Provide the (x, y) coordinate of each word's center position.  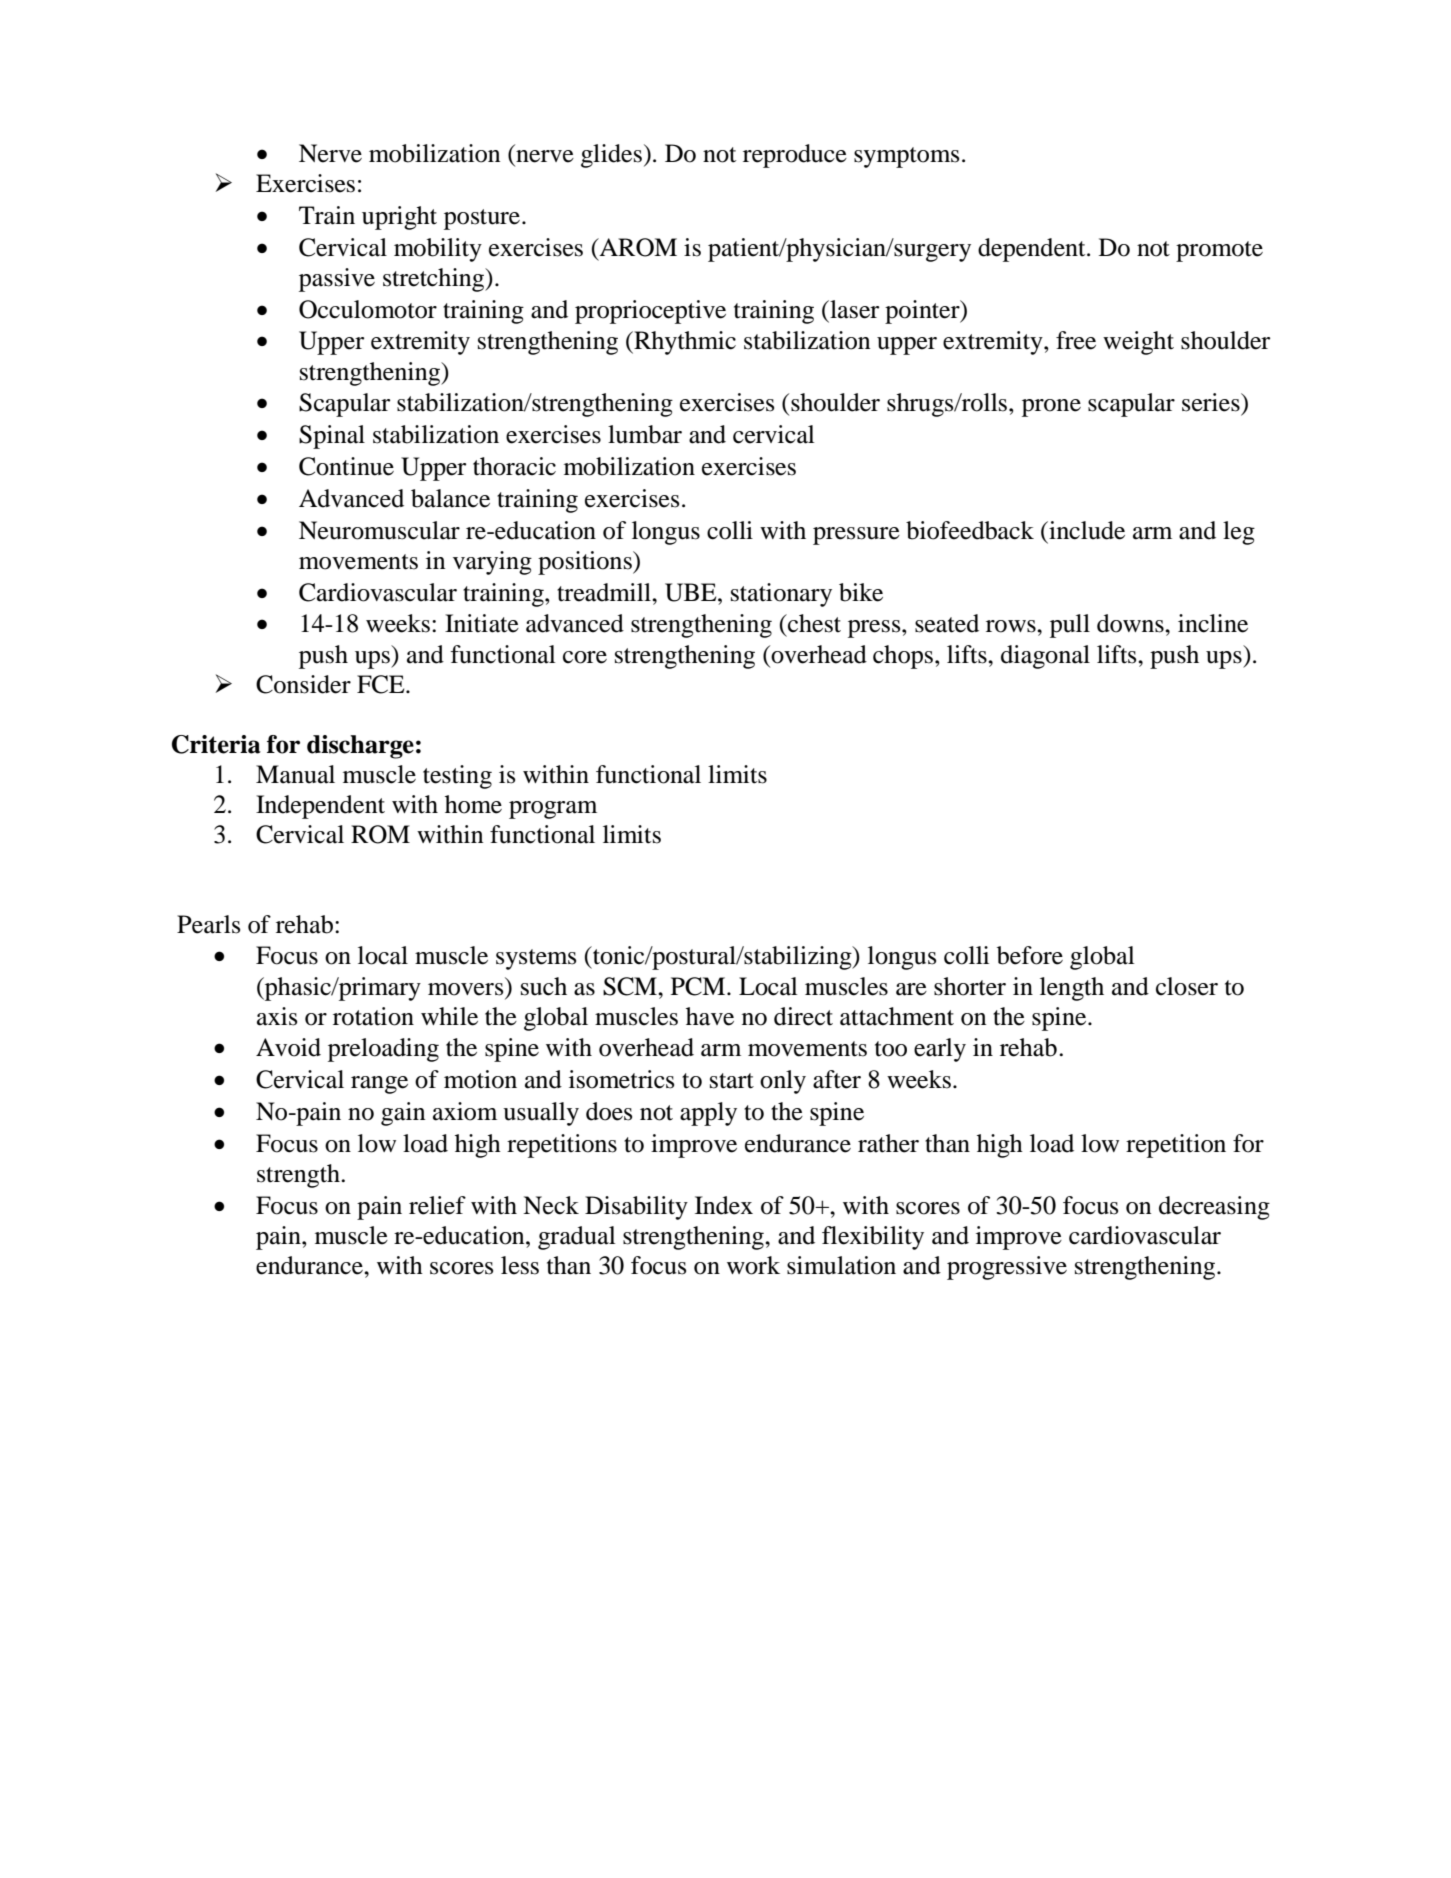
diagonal (1045, 657)
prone (1051, 408)
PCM (699, 986)
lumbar (645, 434)
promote (1219, 251)
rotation (373, 1016)
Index (724, 1205)
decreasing (1214, 1208)
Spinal (332, 437)
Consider (303, 684)
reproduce (795, 156)
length (1072, 989)
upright (399, 218)
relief (437, 1205)
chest (813, 623)
